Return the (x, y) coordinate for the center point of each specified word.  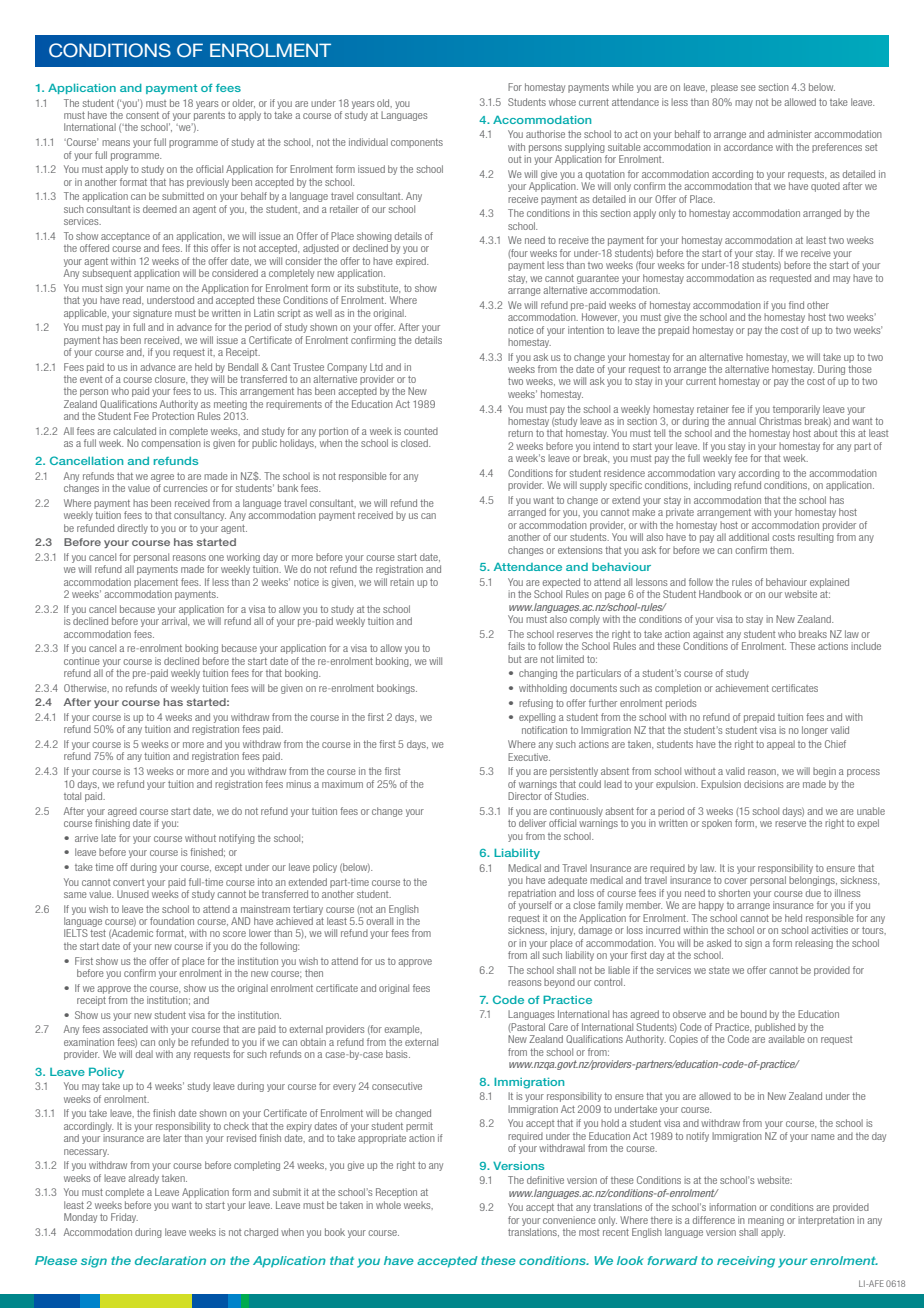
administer (789, 134)
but (514, 659)
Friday (124, 1218)
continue (82, 661)
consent (142, 115)
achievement (742, 688)
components (417, 143)
